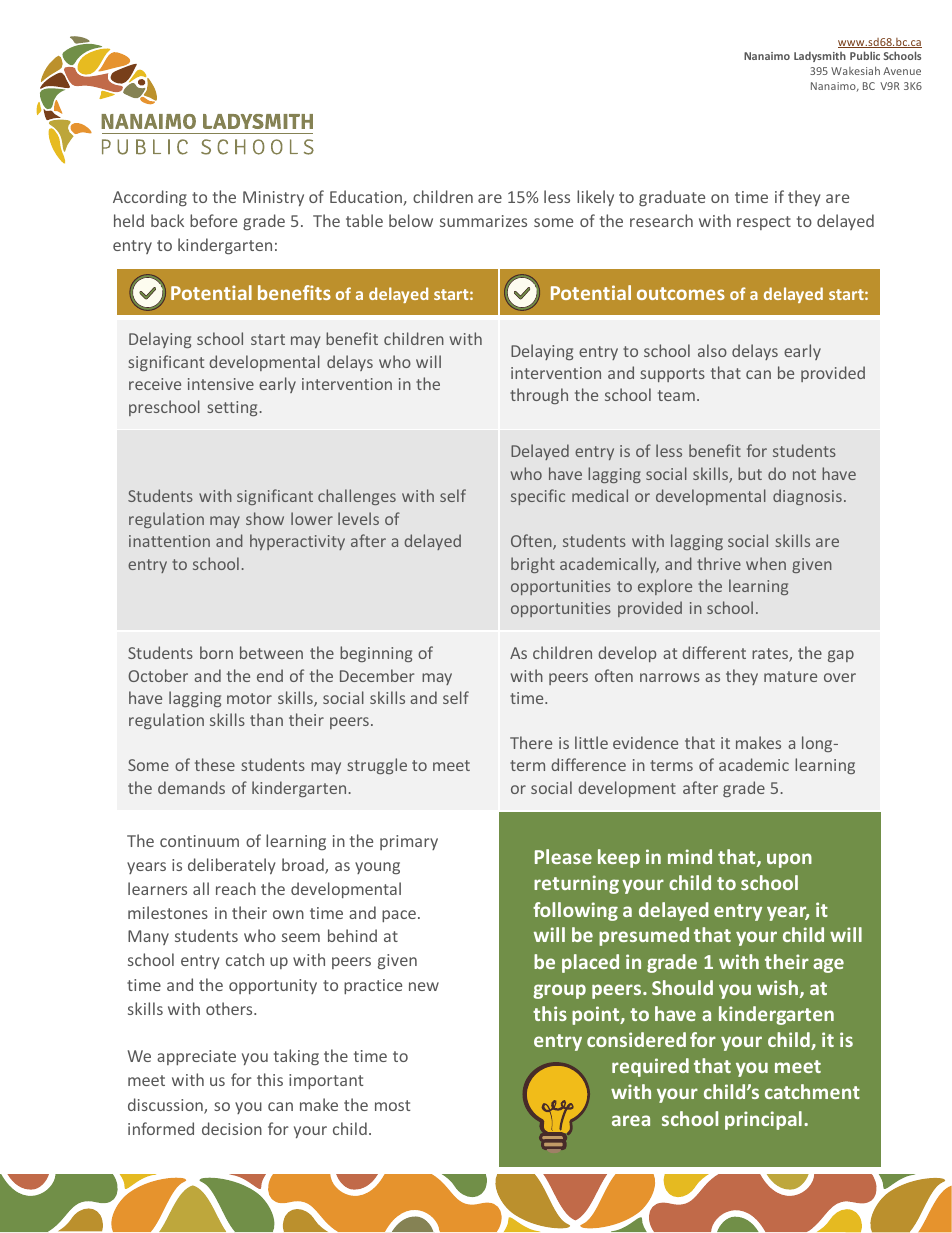 Image resolution: width=952 pixels, height=1233 pixels. I want to click on area, so click(631, 1120).
